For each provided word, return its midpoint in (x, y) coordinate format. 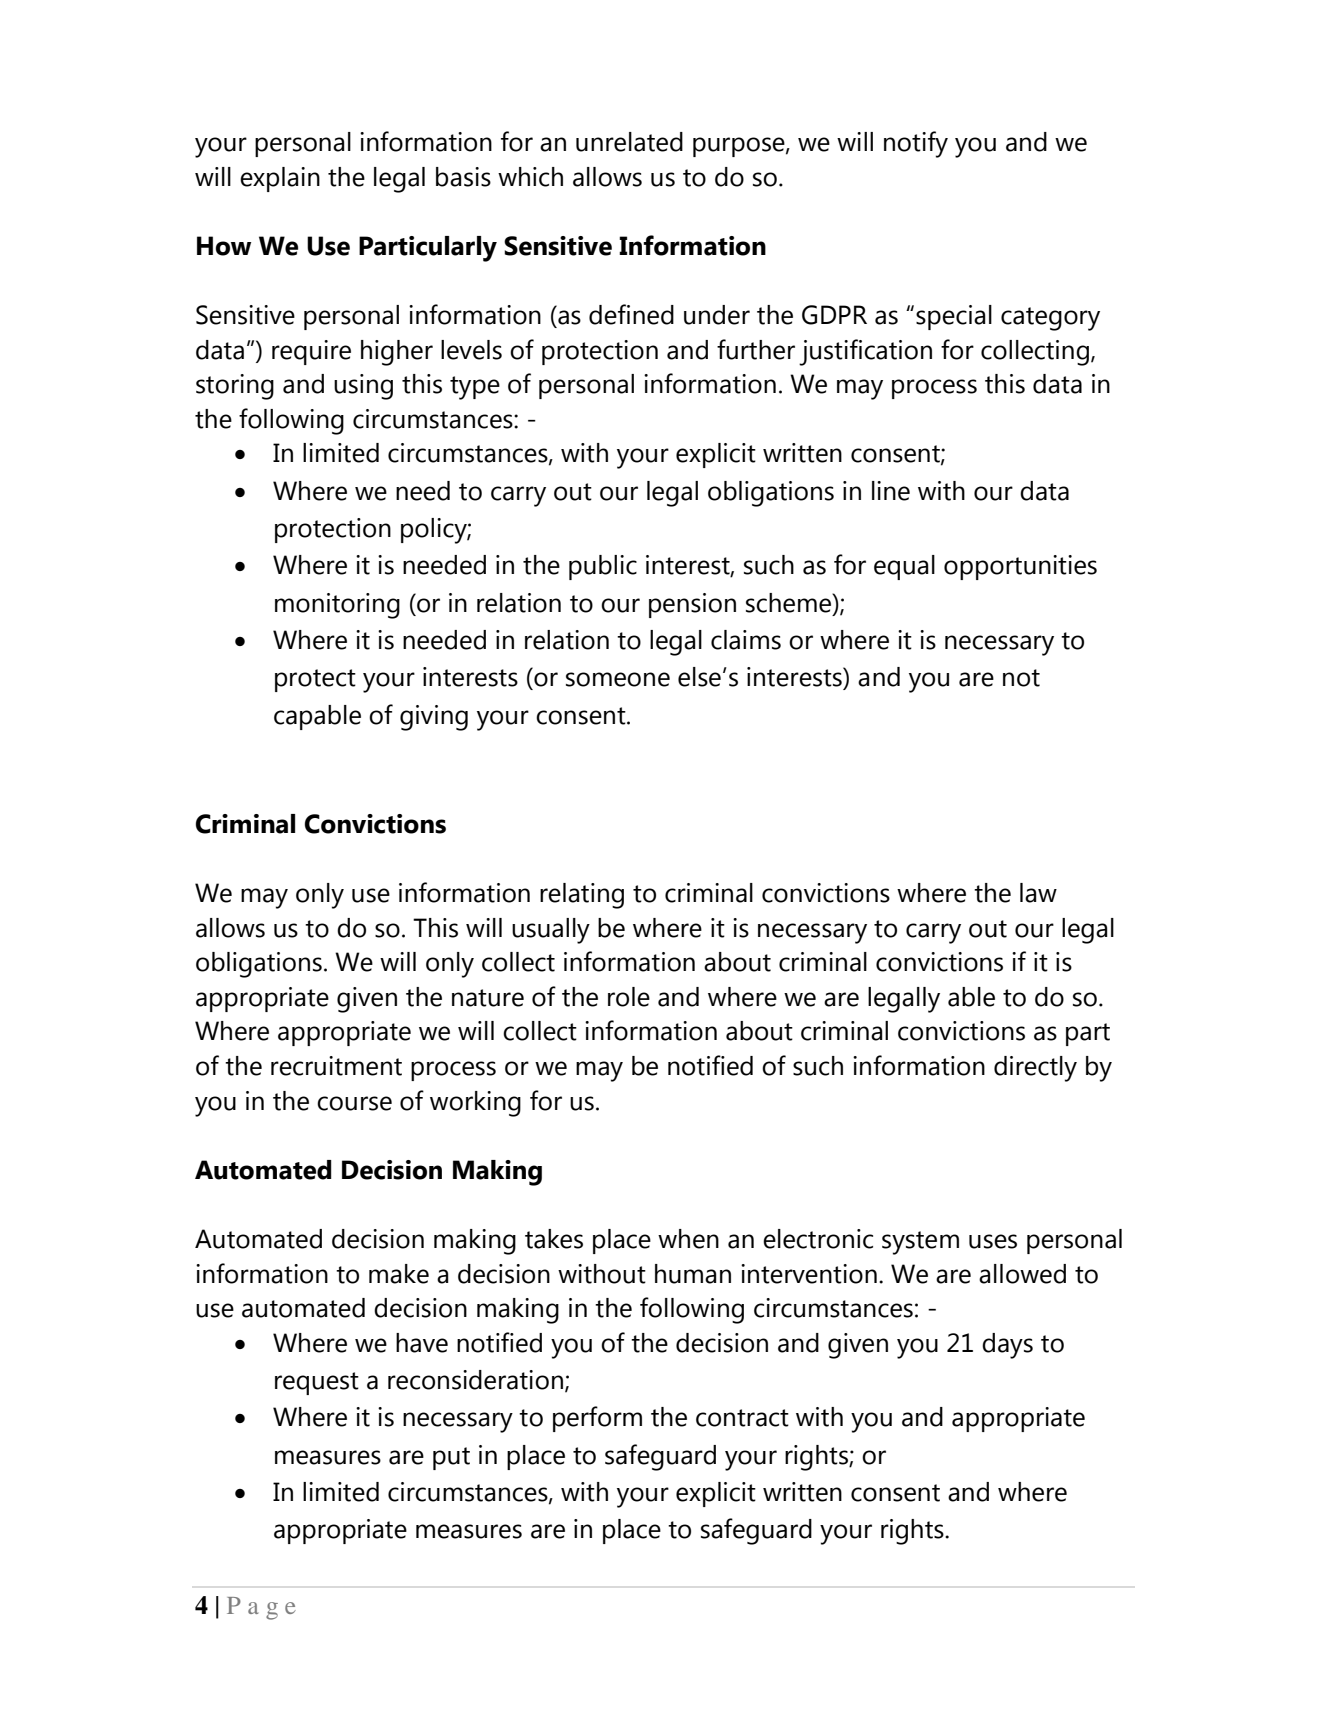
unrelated (629, 142)
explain (280, 179)
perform (597, 1419)
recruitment (336, 1066)
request (317, 1383)
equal (904, 567)
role (629, 997)
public (603, 567)
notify (916, 144)
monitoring (337, 606)
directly (1035, 1069)
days (1007, 1346)
